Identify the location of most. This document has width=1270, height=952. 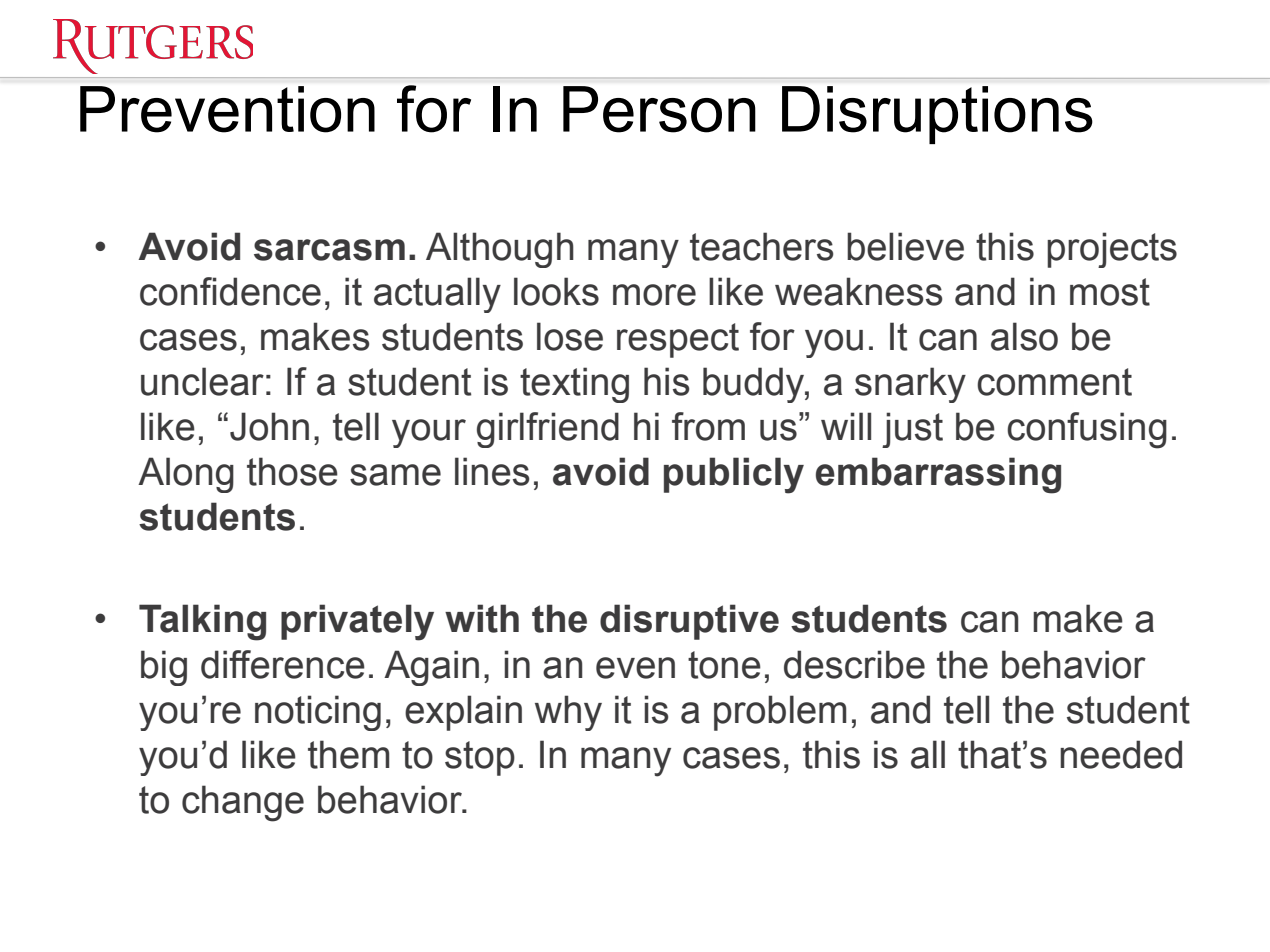
(1110, 292).
